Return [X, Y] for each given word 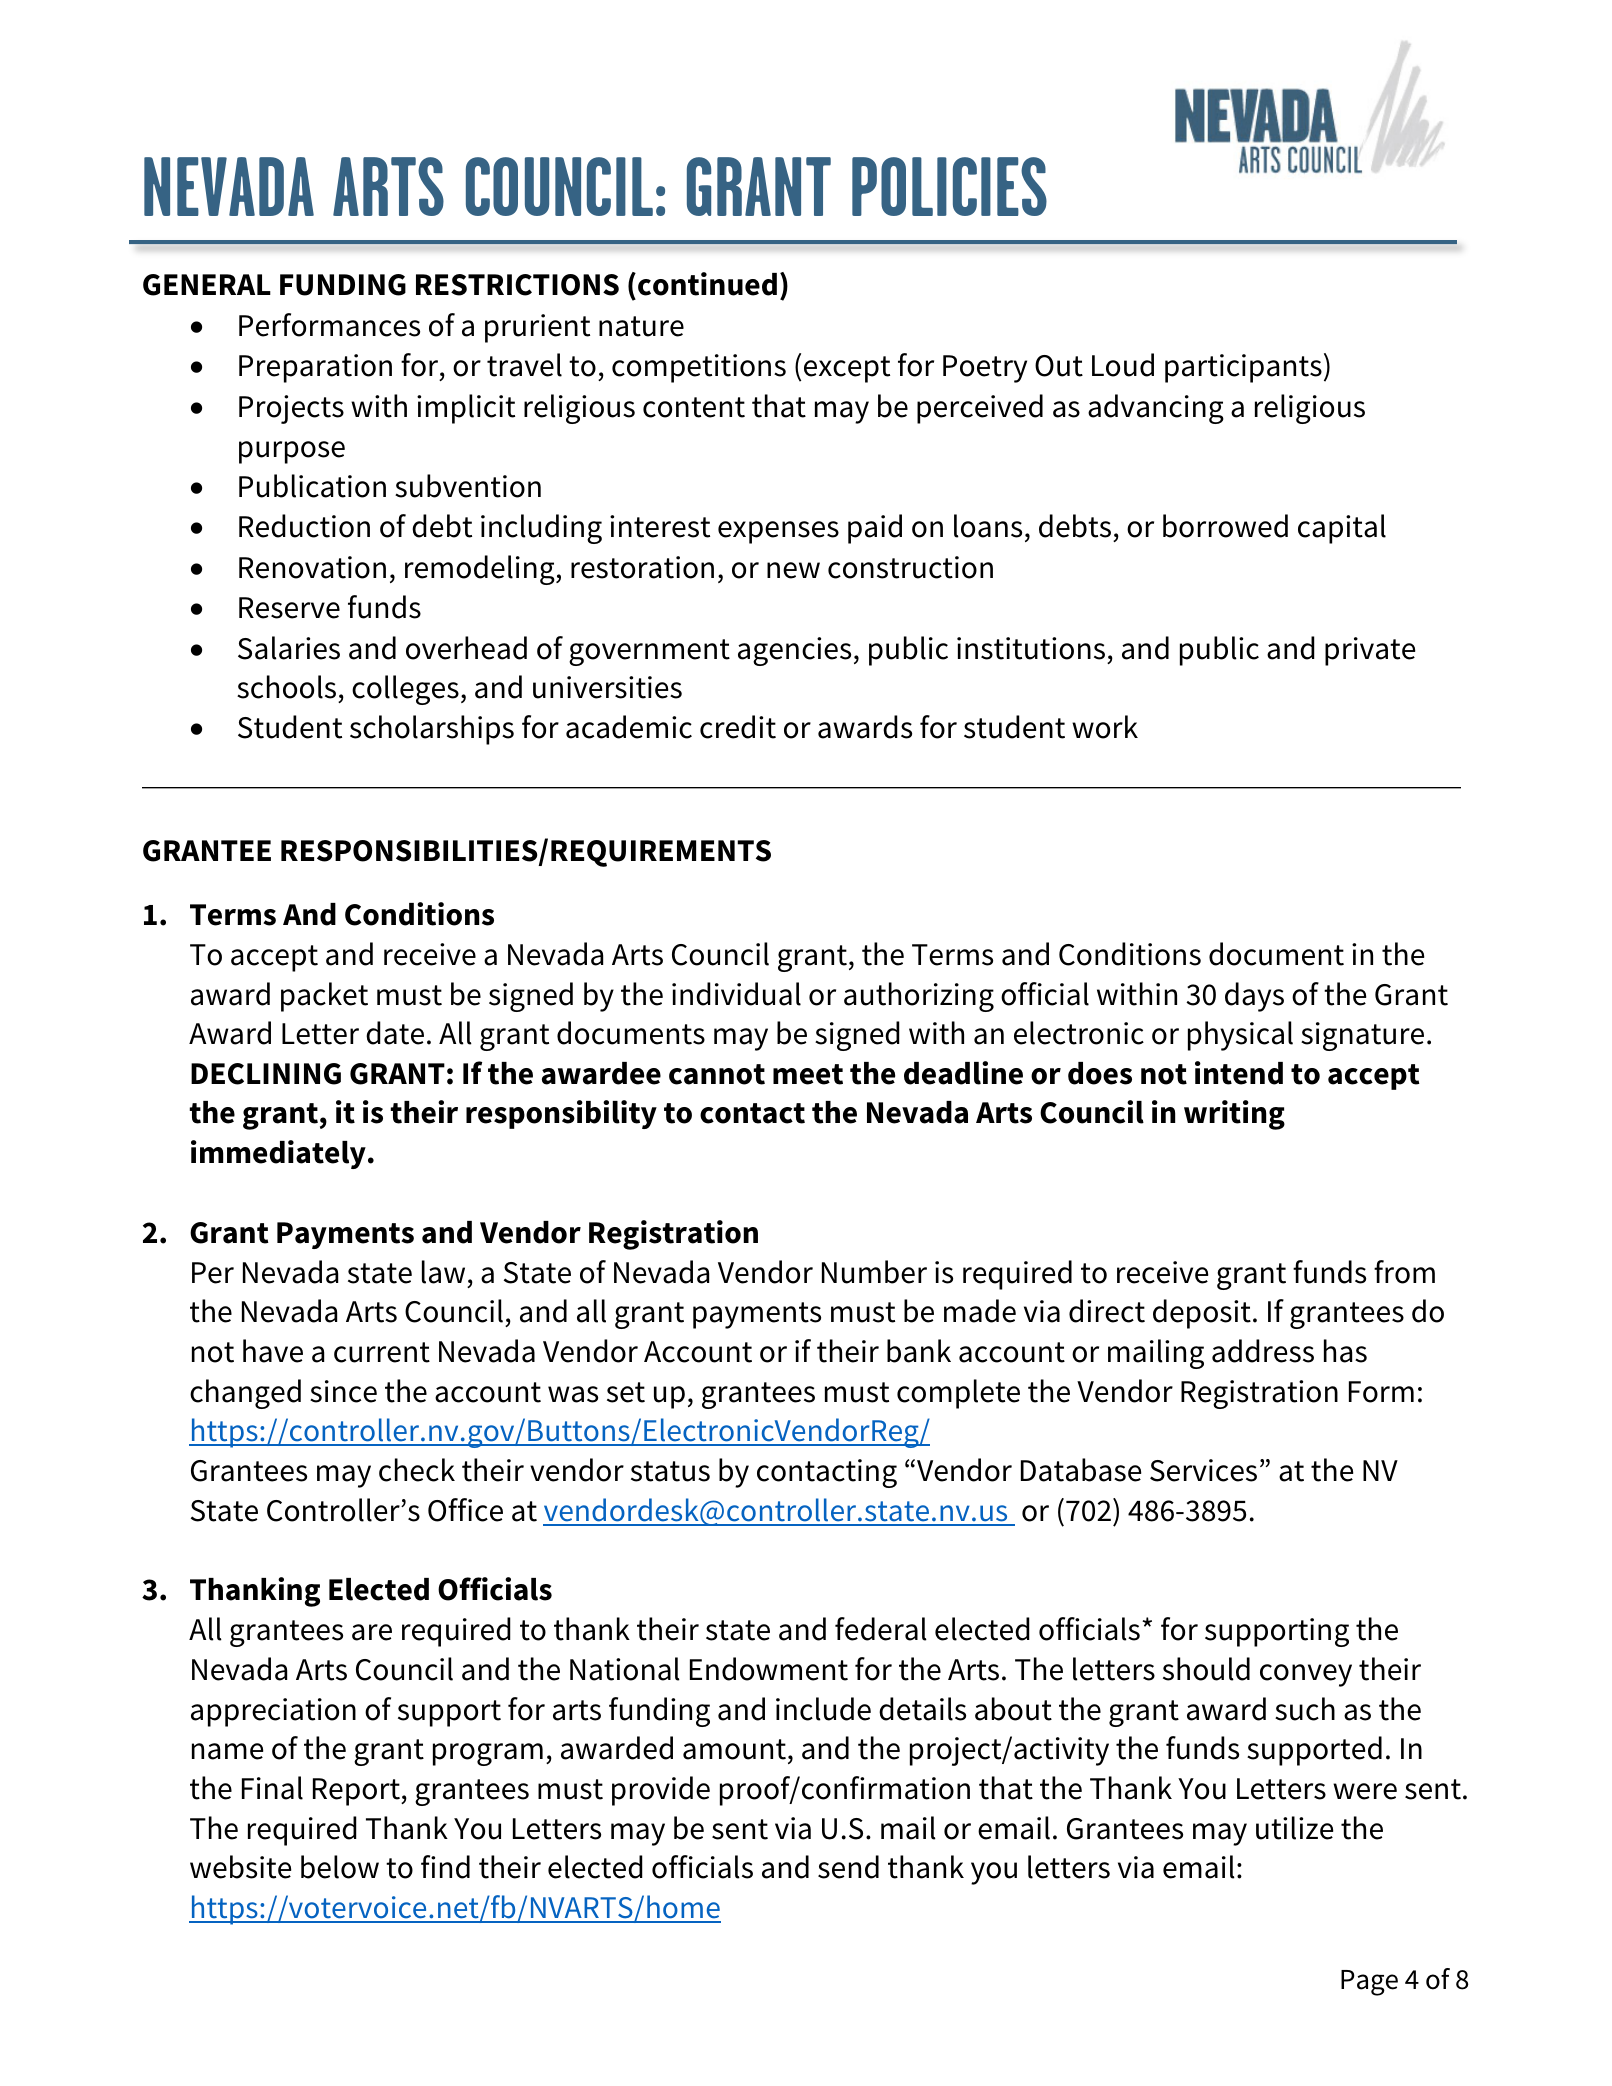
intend [1239, 1073]
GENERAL [207, 285]
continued [707, 284]
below [340, 1867]
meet [808, 1074]
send [848, 1867]
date [395, 1033]
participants [1243, 368]
